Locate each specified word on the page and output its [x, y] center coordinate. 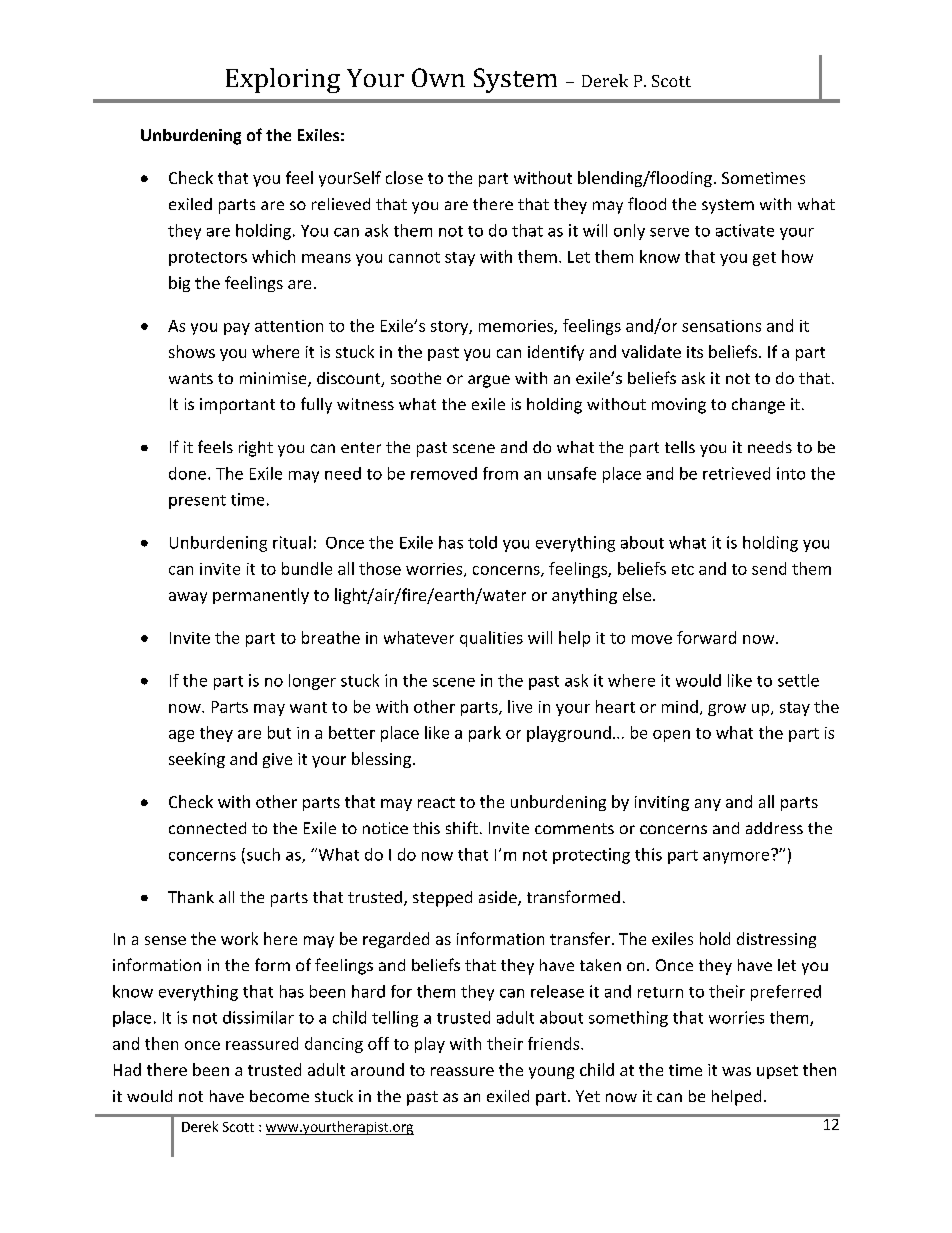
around [377, 1069]
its [695, 352]
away [188, 598]
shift [462, 827]
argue [489, 381]
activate [745, 230]
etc [683, 569]
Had [127, 1069]
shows [192, 351]
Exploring [283, 80]
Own [438, 77]
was [736, 1071]
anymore [737, 856]
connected [207, 828]
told [482, 542]
